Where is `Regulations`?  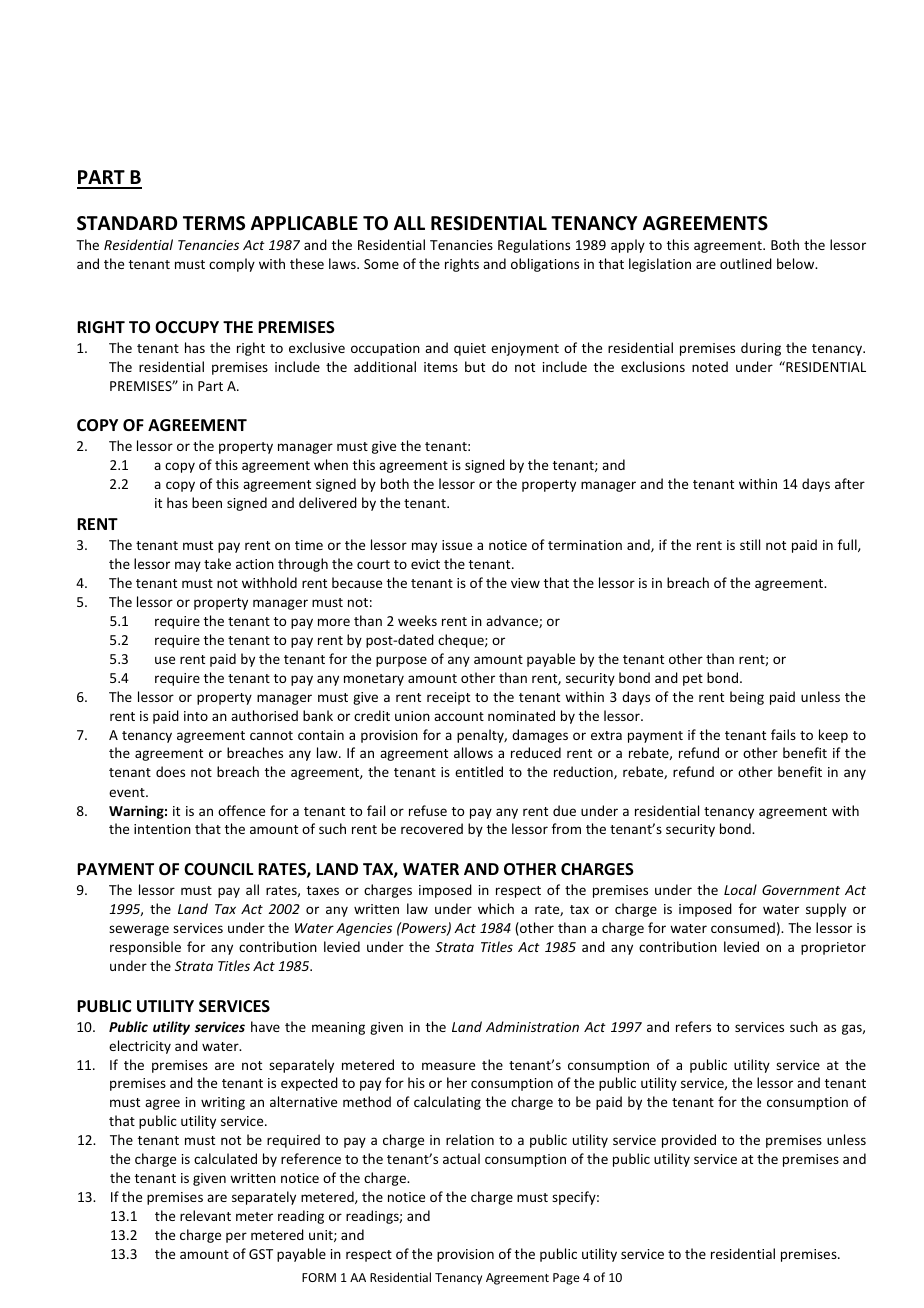
Regulations is located at coordinates (534, 246).
